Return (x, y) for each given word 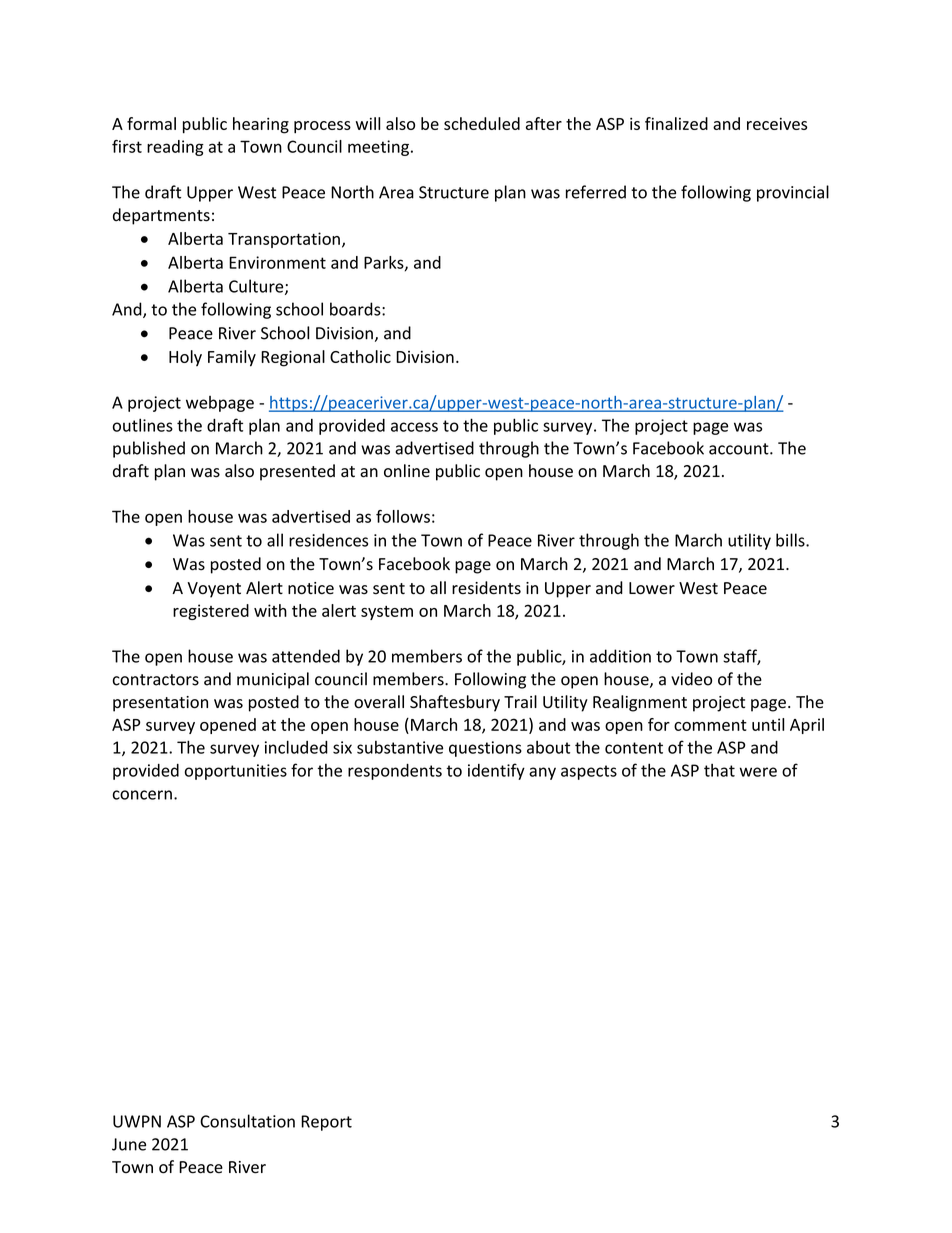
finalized (676, 123)
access (414, 427)
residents (486, 588)
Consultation (247, 1121)
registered (211, 612)
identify (496, 771)
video (691, 679)
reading (175, 148)
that (719, 770)
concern (142, 795)
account (740, 449)
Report (326, 1123)
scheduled (482, 123)
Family (232, 358)
